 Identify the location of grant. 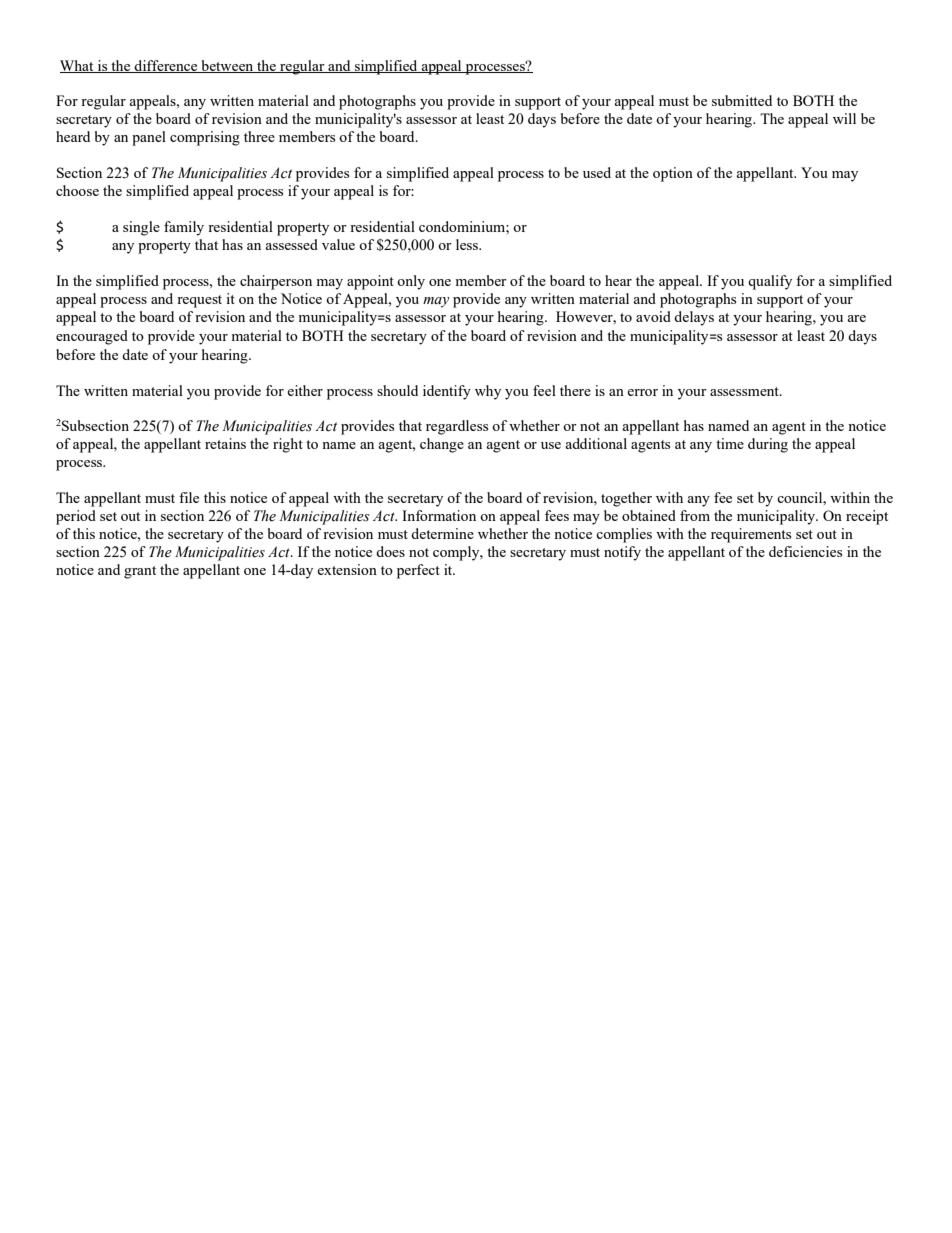
(140, 572).
